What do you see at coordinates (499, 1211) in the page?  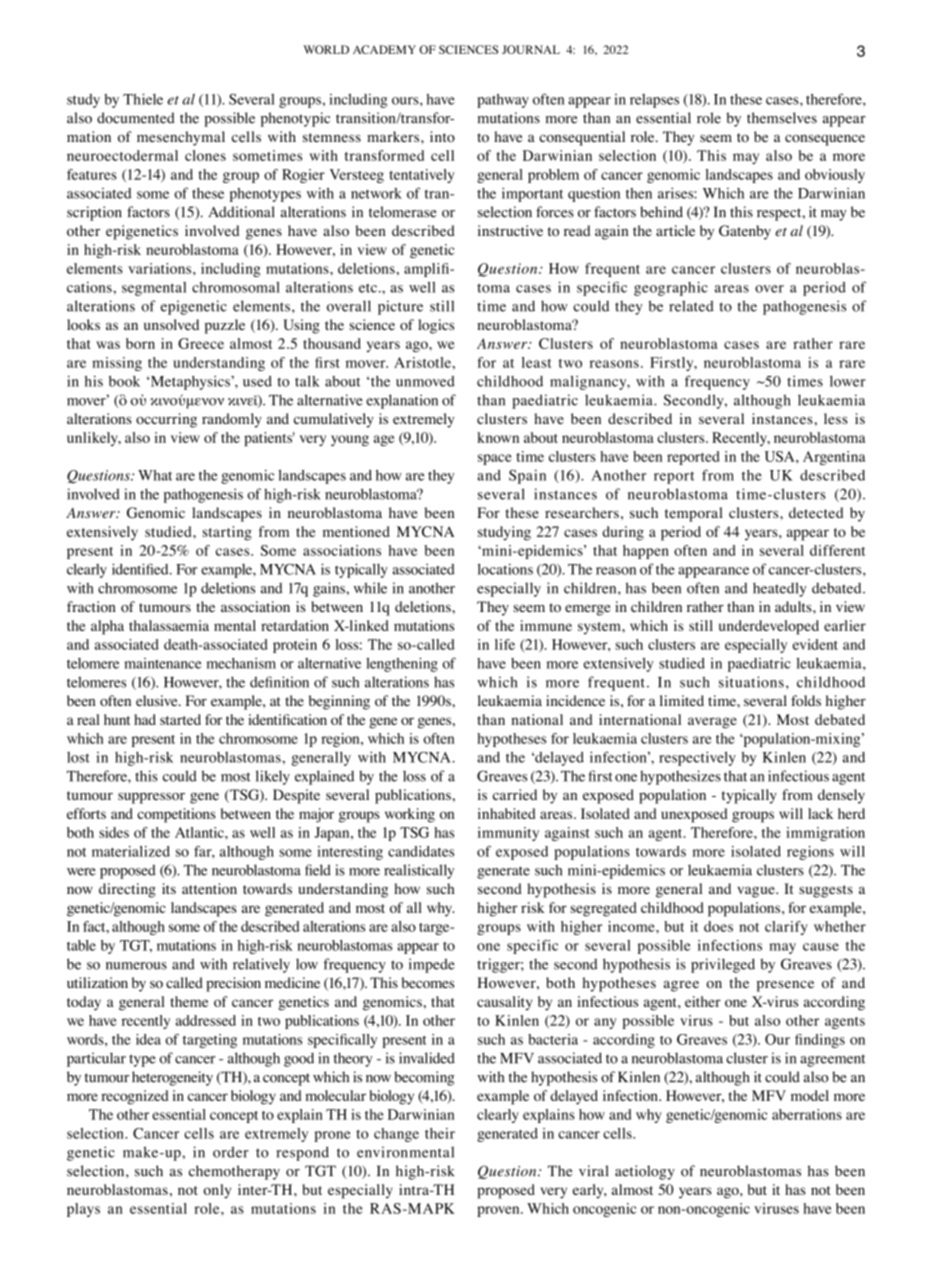 I see `proven` at bounding box center [499, 1211].
